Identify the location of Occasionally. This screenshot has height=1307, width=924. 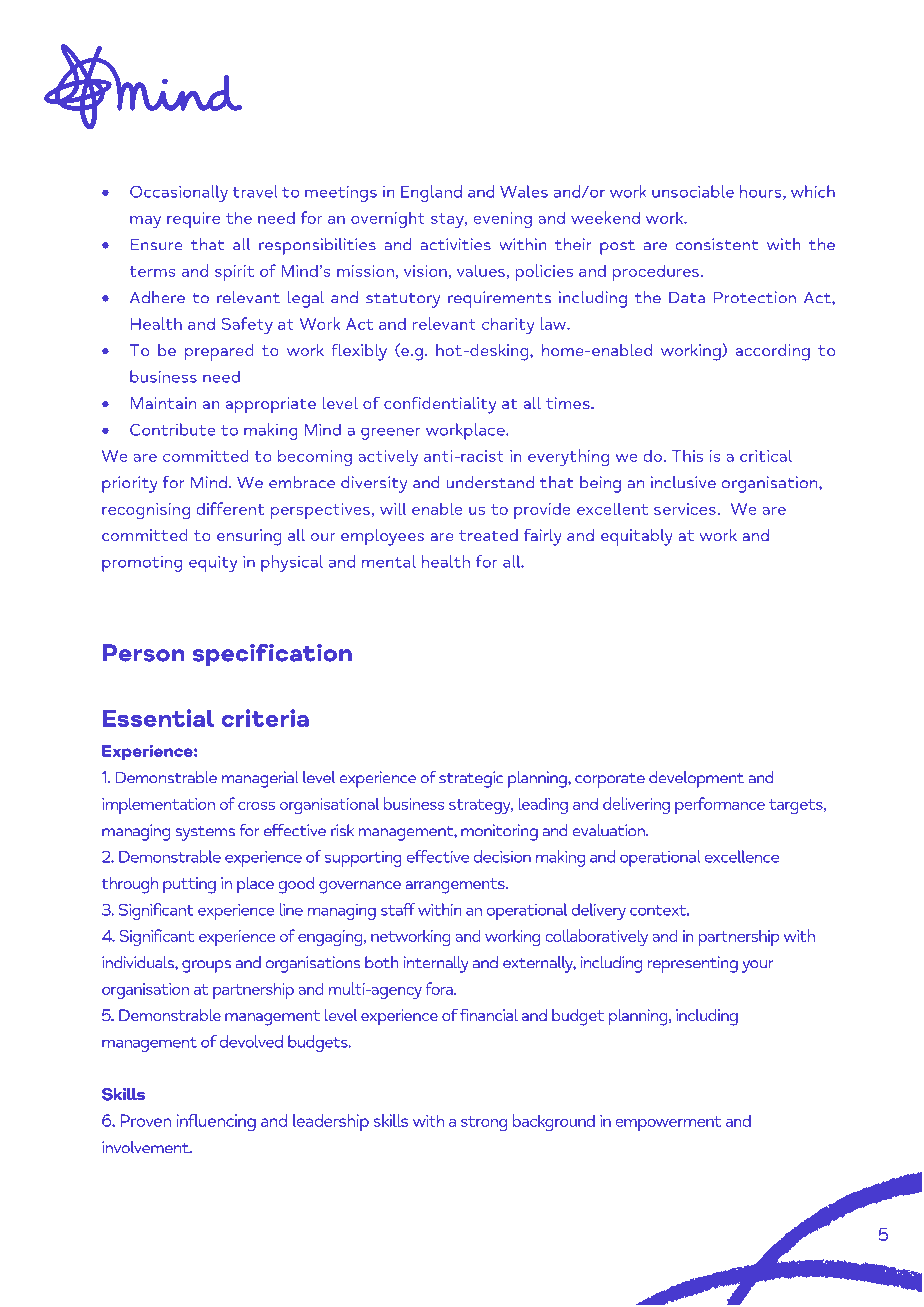
(179, 193).
